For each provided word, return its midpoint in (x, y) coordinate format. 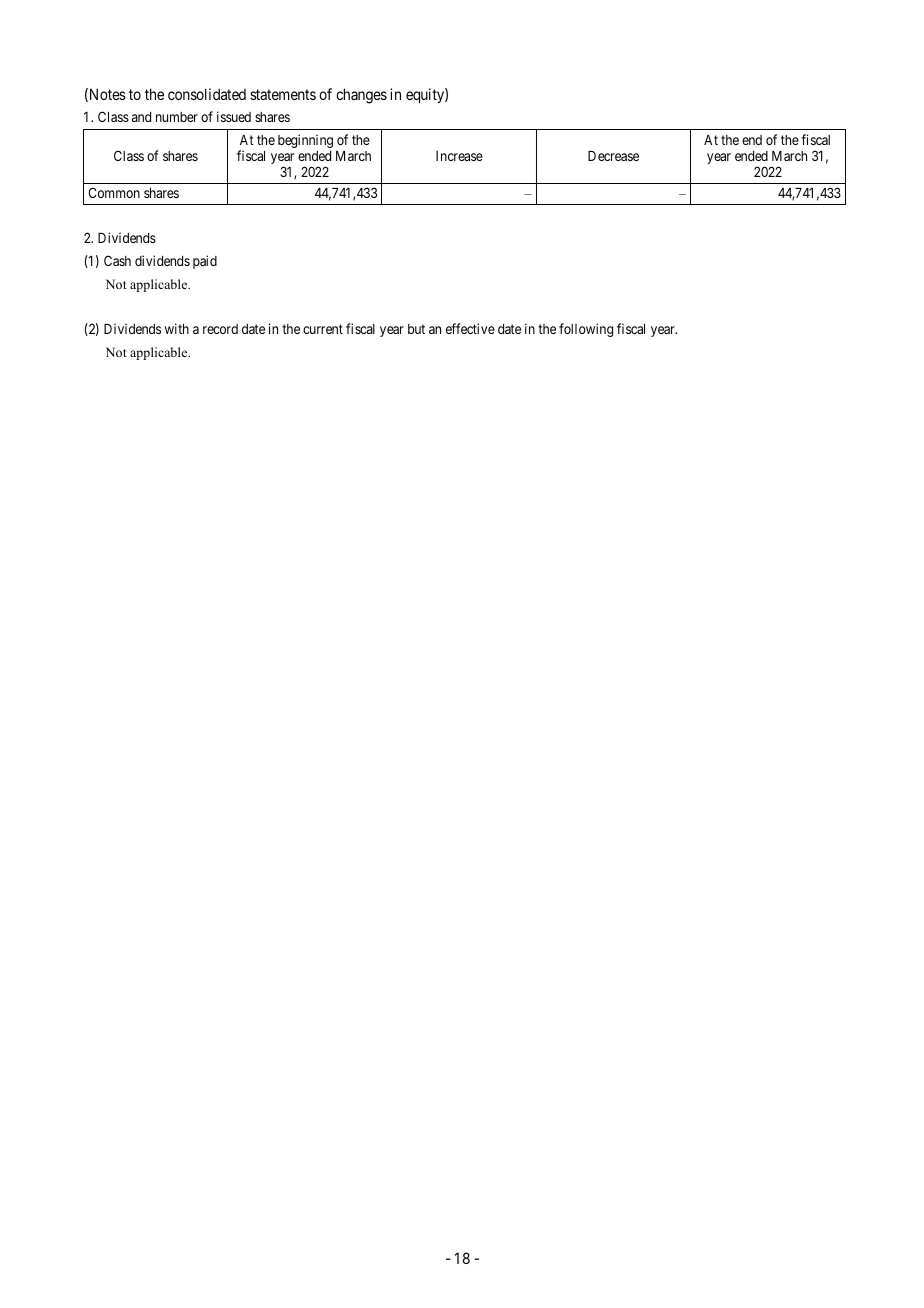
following (586, 330)
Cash (117, 260)
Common (114, 192)
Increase (459, 156)
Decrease (613, 156)
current (323, 329)
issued (234, 116)
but (416, 329)
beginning (305, 141)
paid (205, 262)
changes (361, 96)
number (177, 117)
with (177, 328)
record (220, 329)
